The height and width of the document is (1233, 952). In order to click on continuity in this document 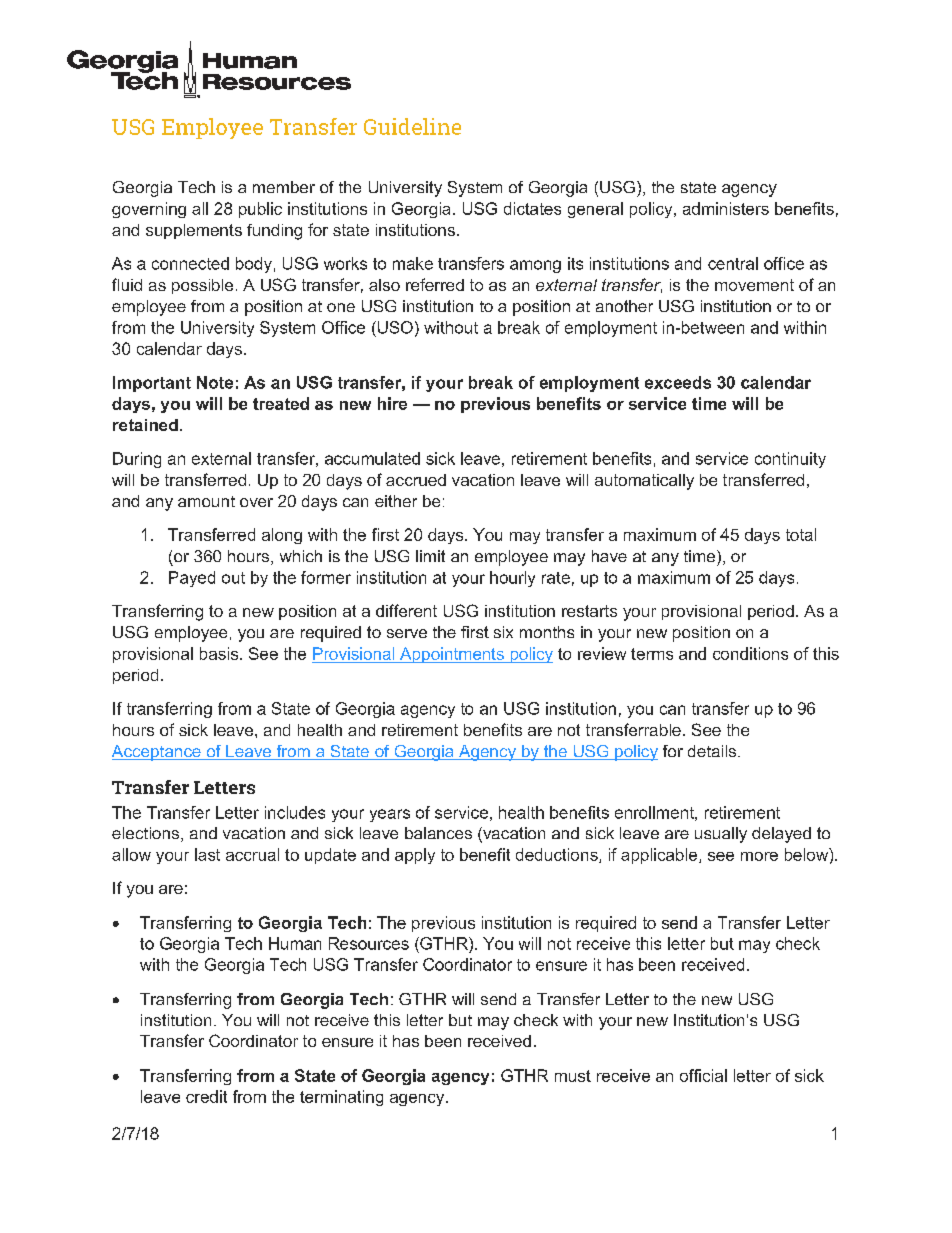, I will do `click(790, 460)`.
